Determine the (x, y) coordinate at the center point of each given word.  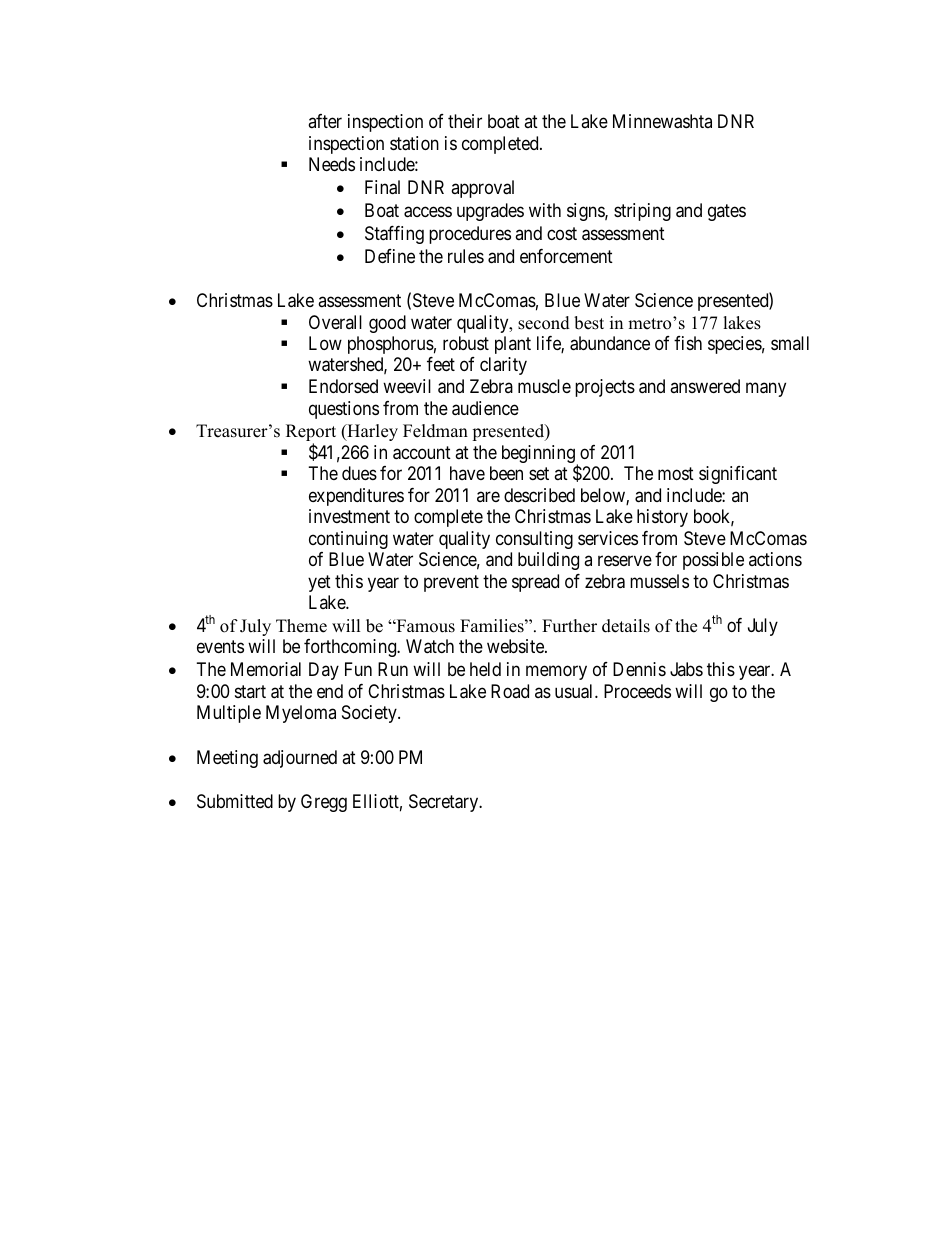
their (465, 121)
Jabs (686, 669)
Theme (301, 626)
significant (738, 475)
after (325, 121)
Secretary (445, 803)
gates (727, 212)
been (506, 473)
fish (688, 343)
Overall (335, 322)
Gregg (324, 803)
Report (311, 434)
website (516, 646)
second (544, 323)
